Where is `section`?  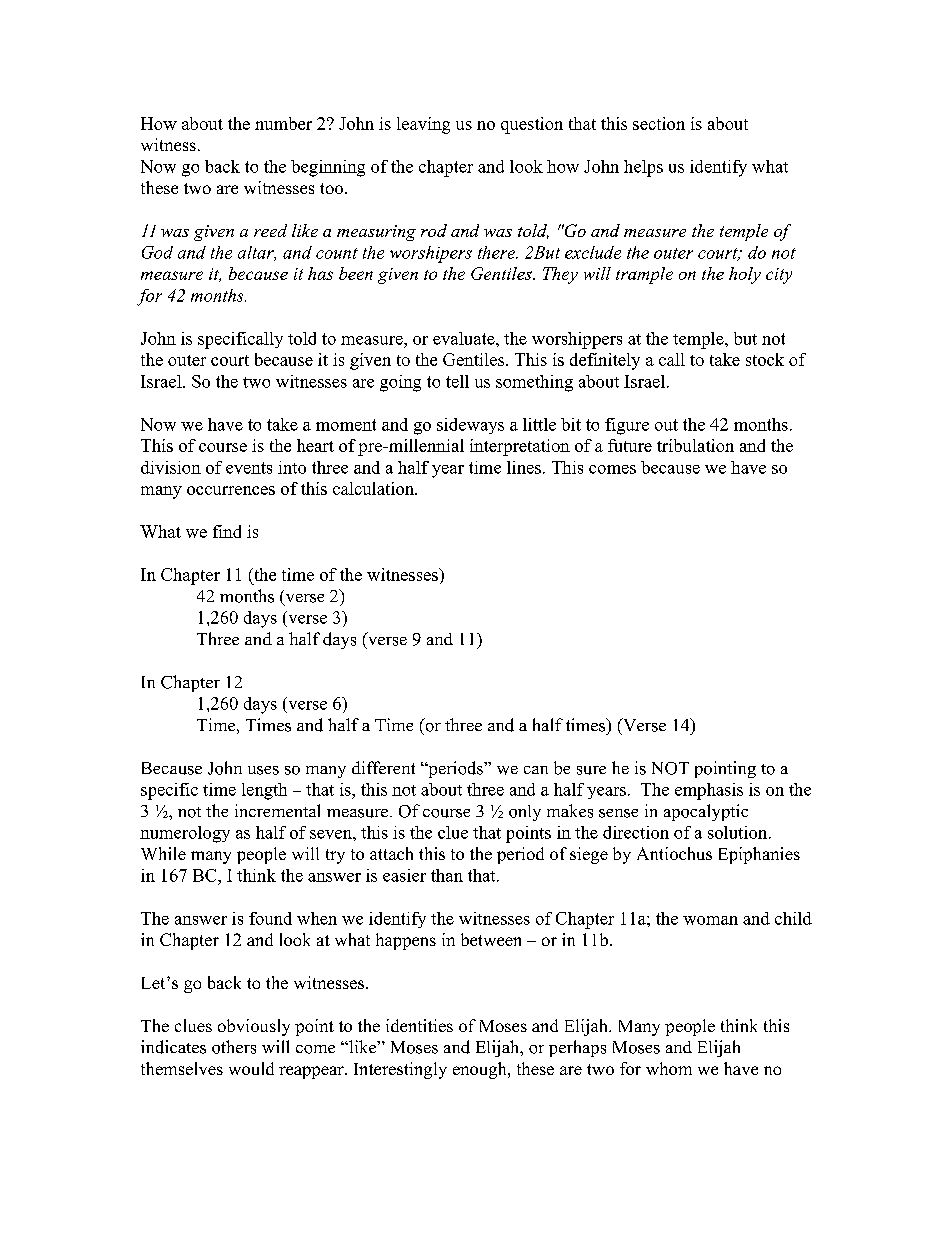 section is located at coordinates (659, 123).
